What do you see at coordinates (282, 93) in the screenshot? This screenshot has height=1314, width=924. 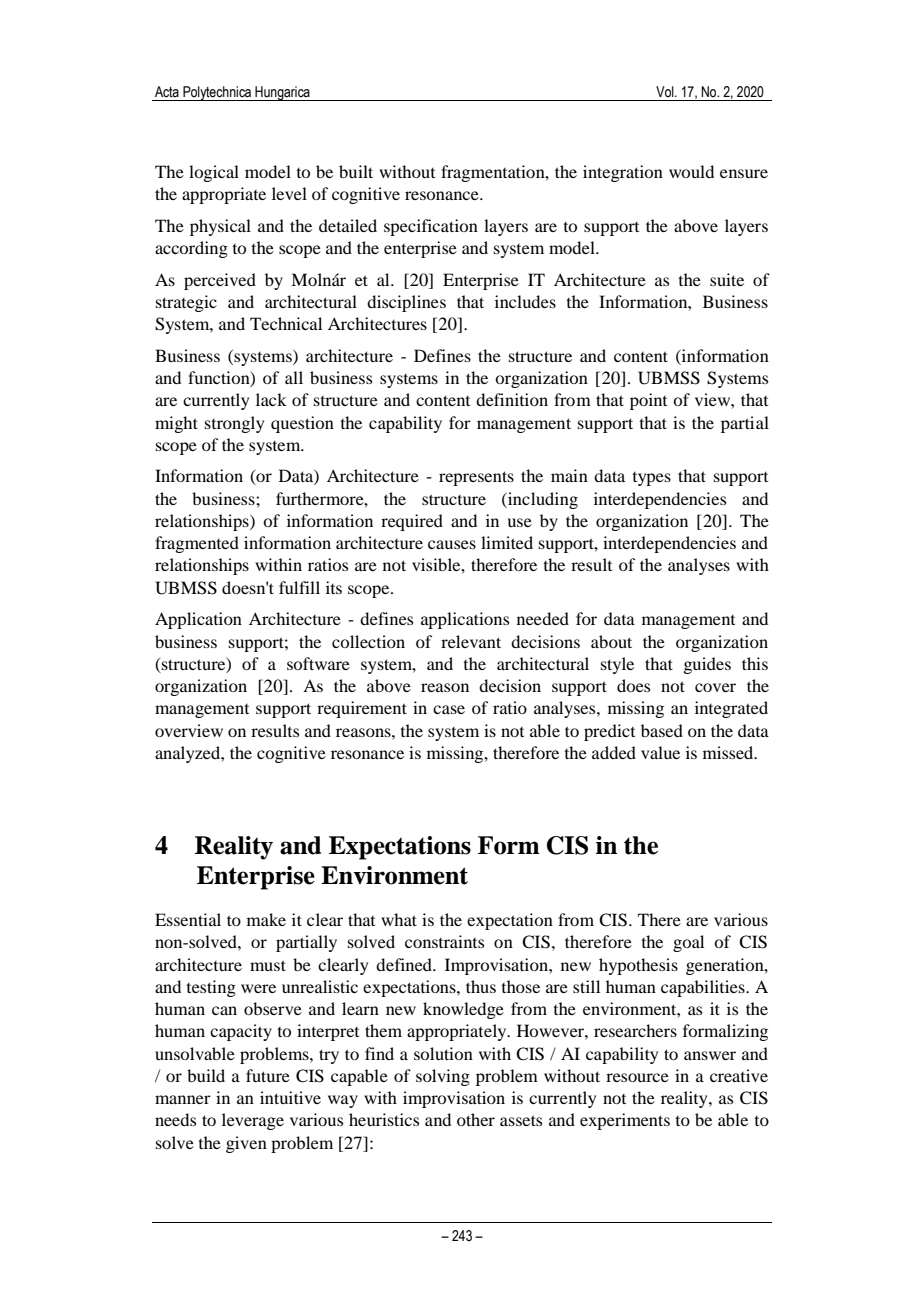 I see `Hungarica` at bounding box center [282, 93].
